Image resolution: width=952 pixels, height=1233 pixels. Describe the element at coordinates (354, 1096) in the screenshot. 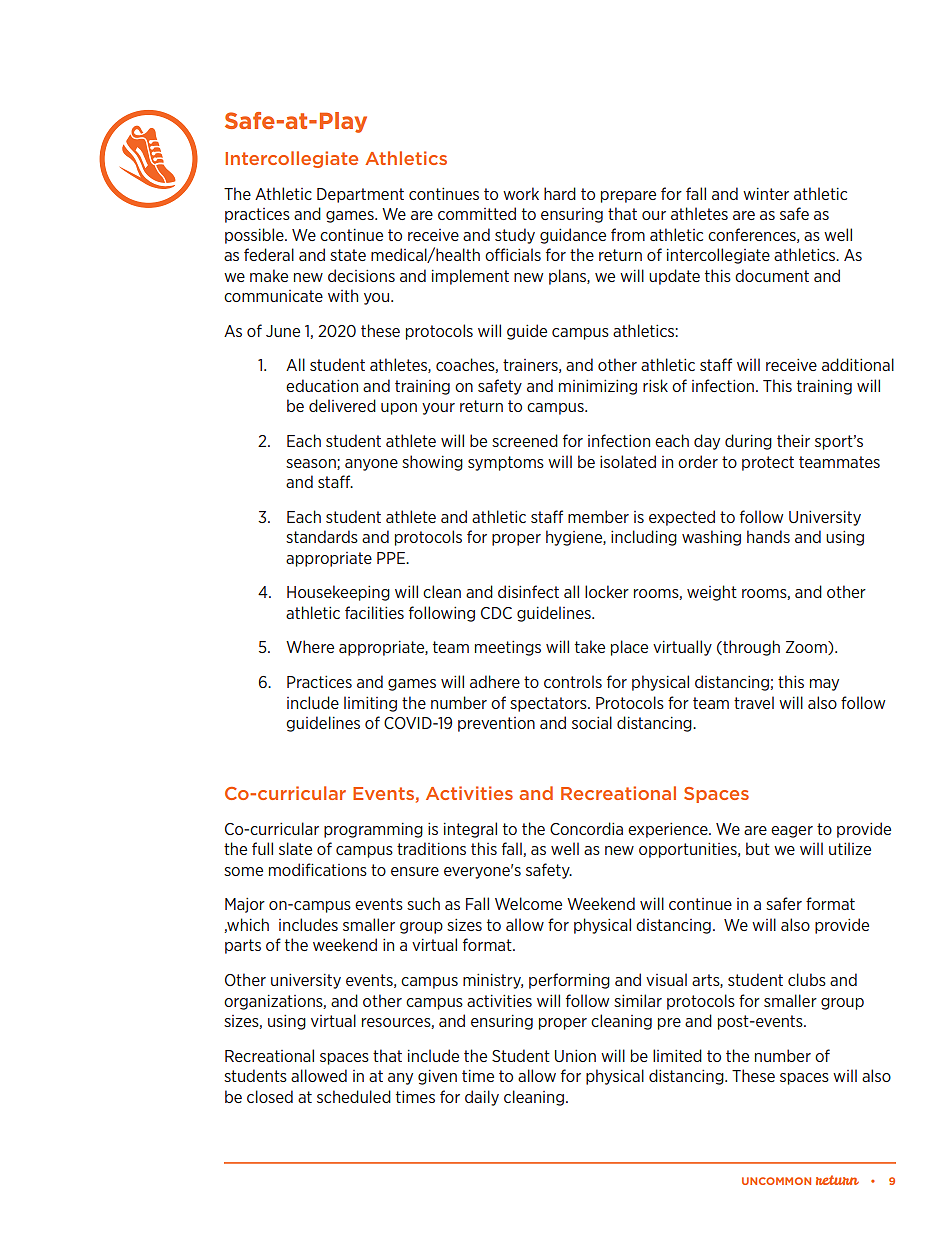

I see `scheduled` at that location.
